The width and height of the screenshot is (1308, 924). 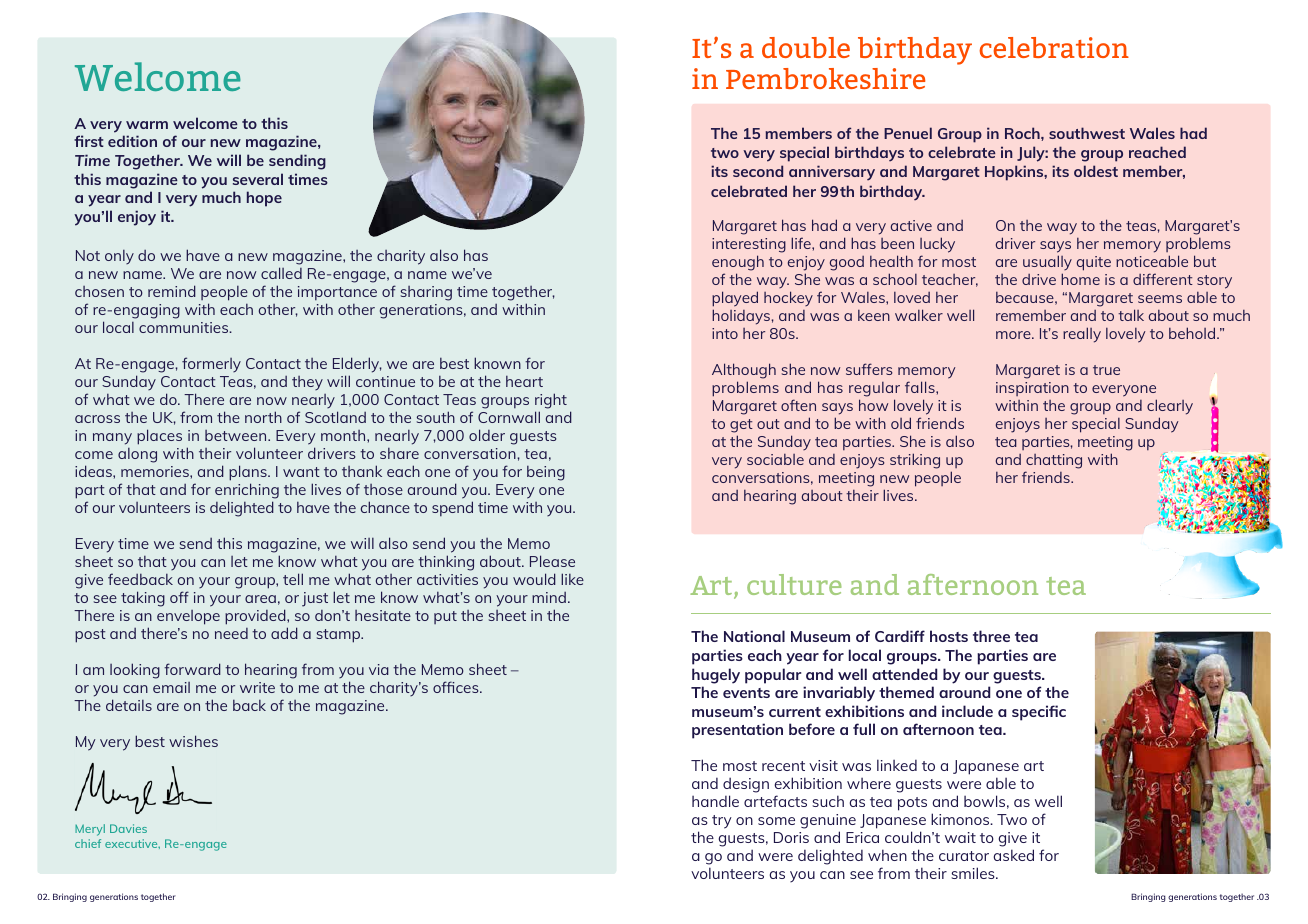 I want to click on try, so click(x=722, y=822).
